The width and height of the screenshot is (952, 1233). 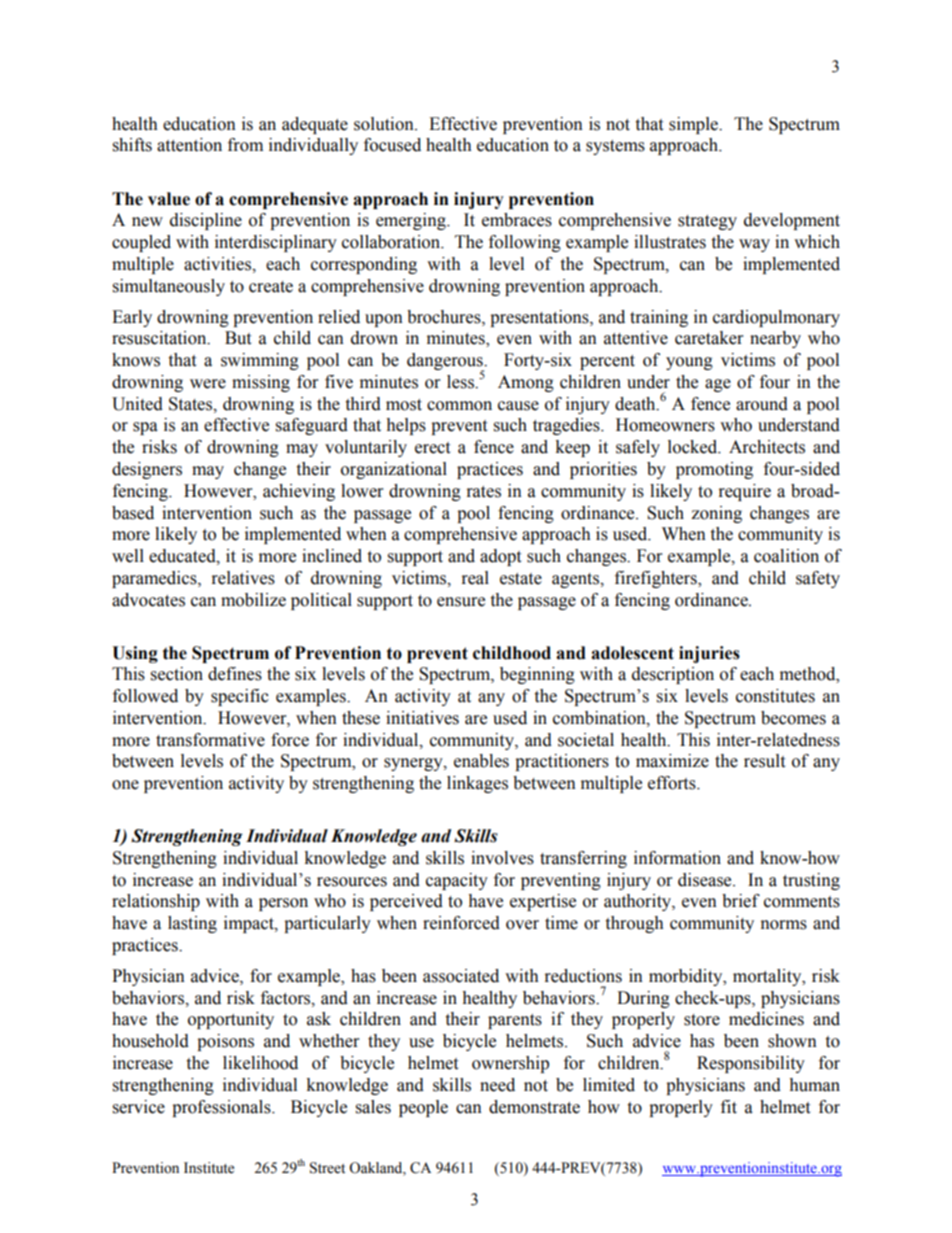 What do you see at coordinates (517, 220) in the screenshot?
I see `embraces` at bounding box center [517, 220].
